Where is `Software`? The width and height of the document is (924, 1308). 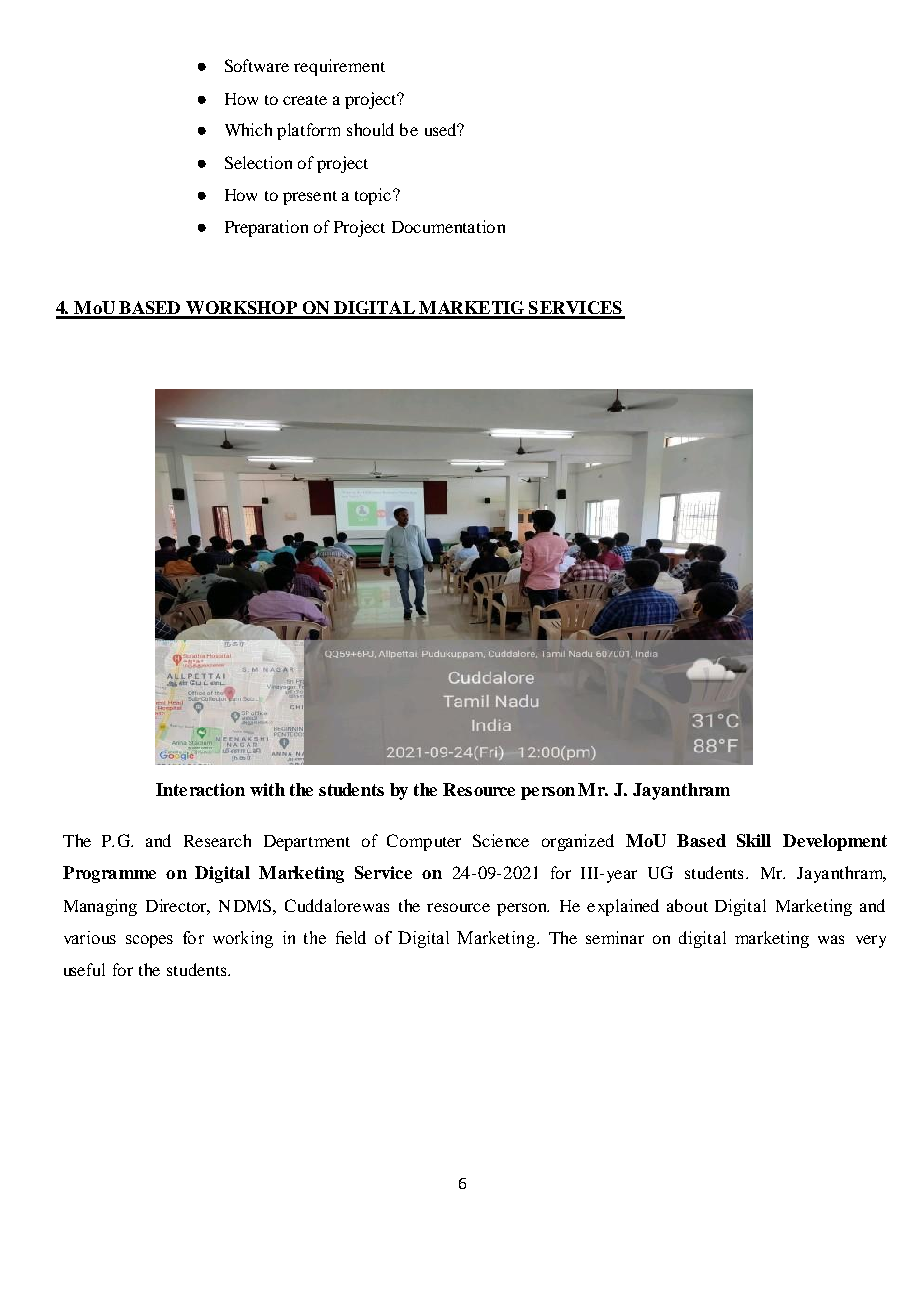 Software is located at coordinates (257, 65).
